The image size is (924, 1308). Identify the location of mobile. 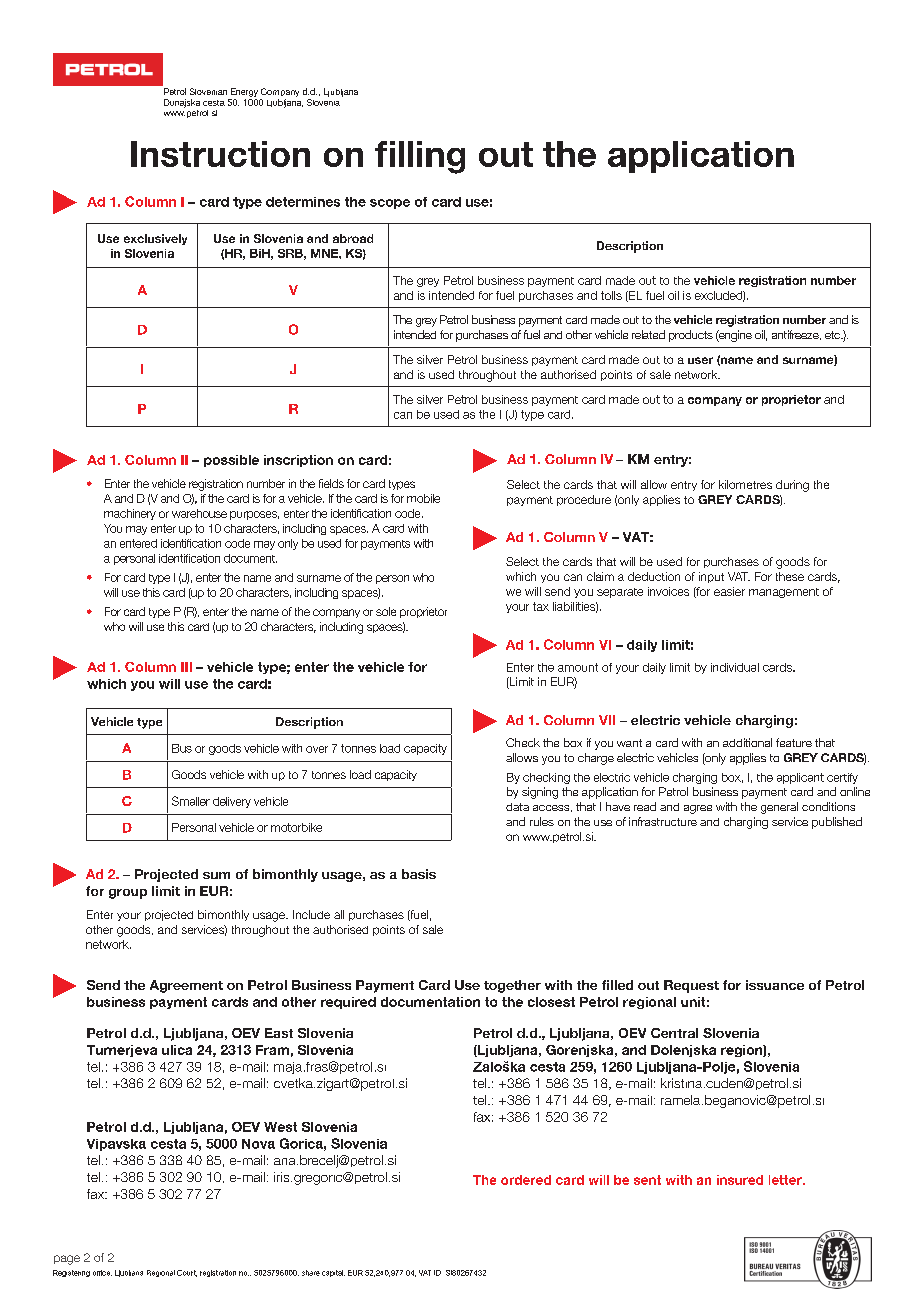
(423, 498).
